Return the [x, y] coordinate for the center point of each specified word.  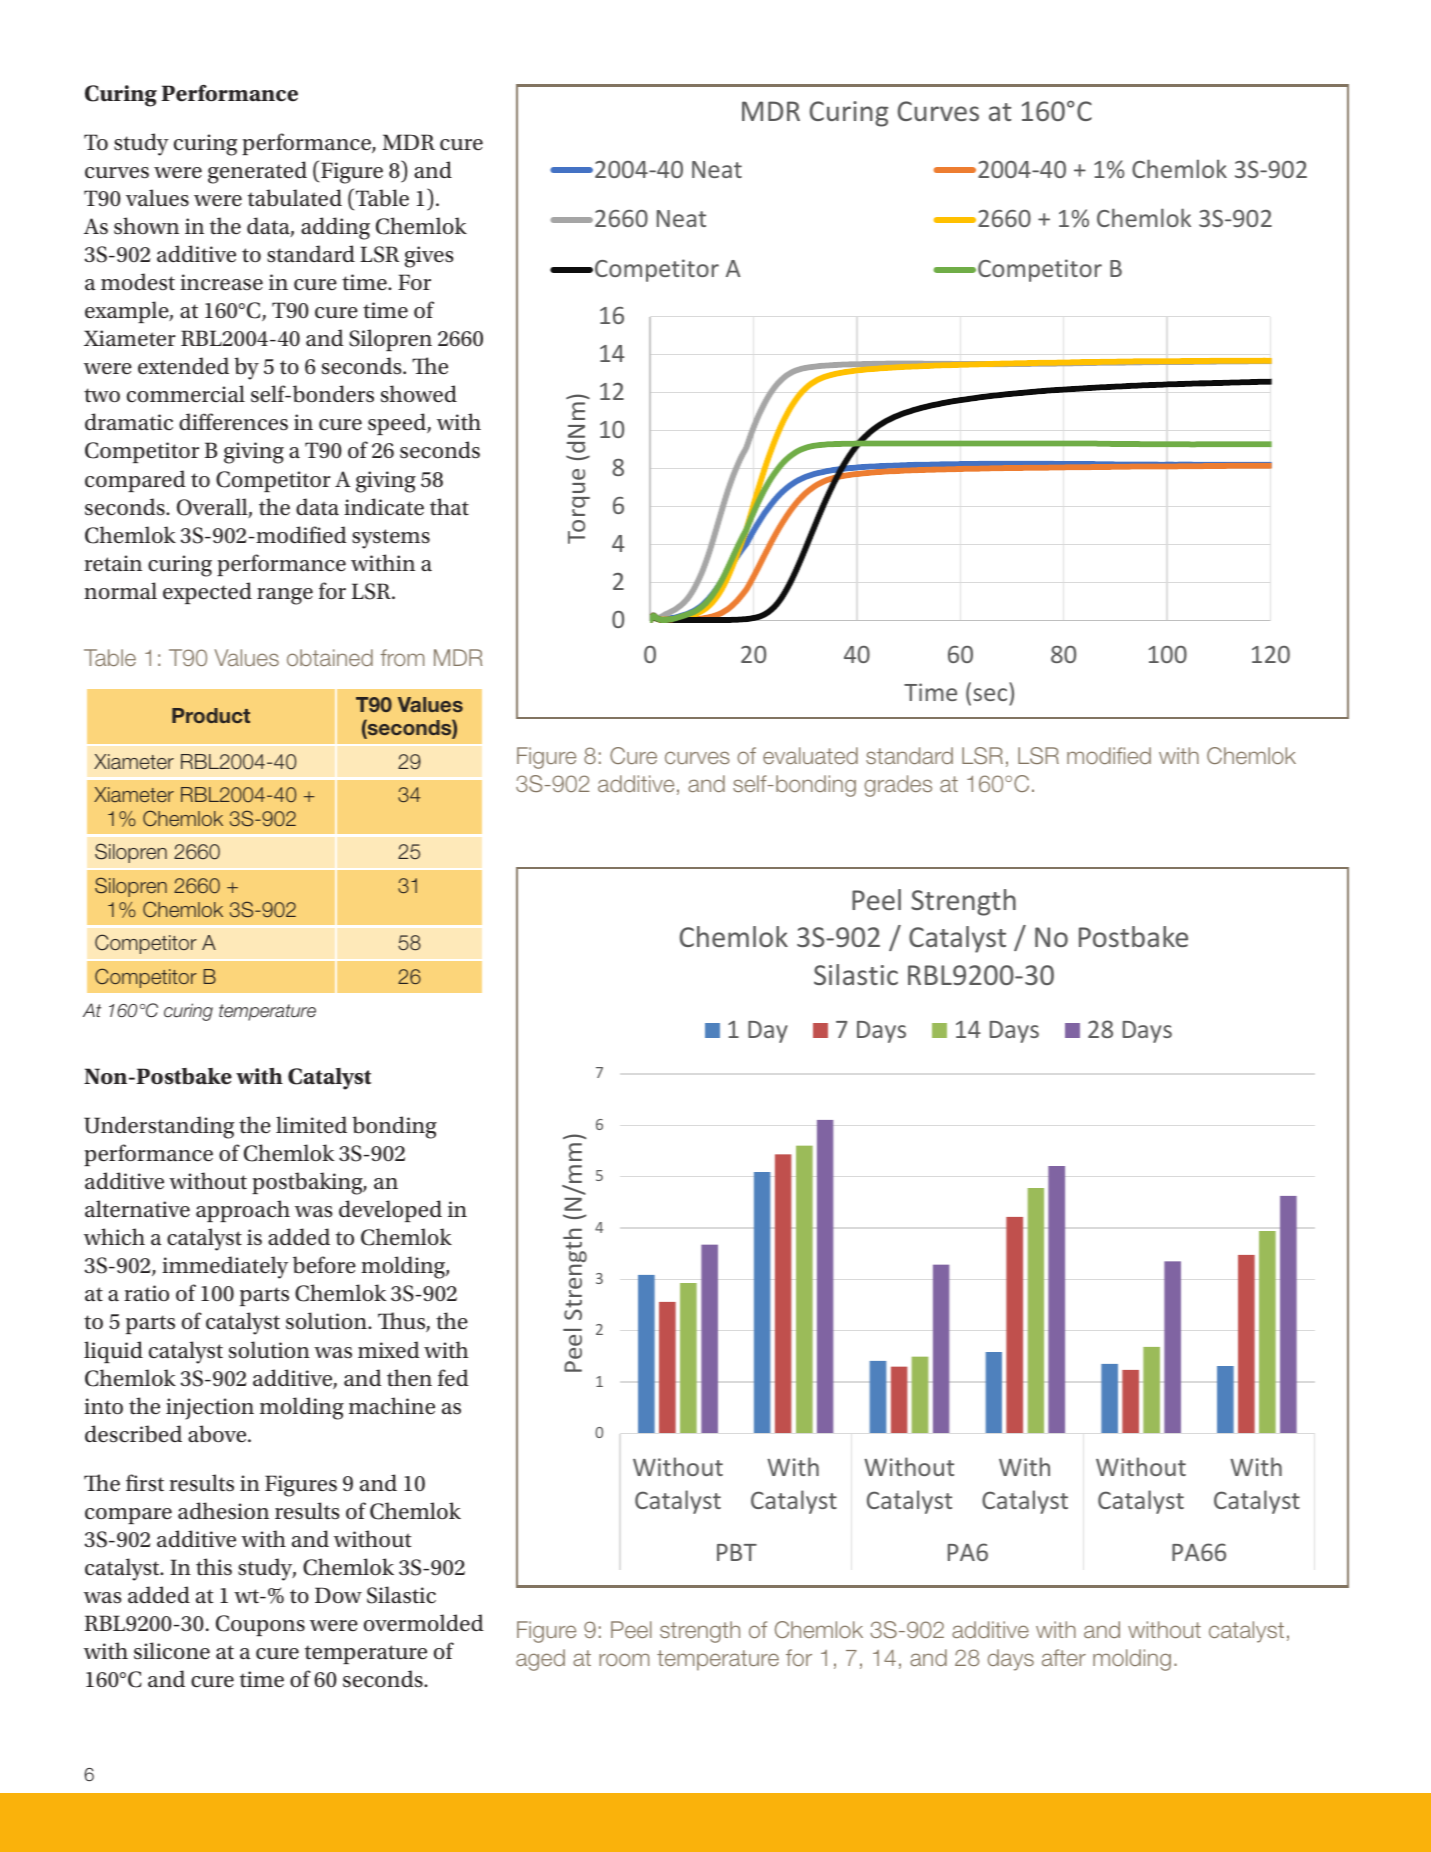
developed [390, 1211]
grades [898, 786]
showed [419, 394]
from [402, 657]
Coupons [260, 1625]
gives [429, 257]
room [624, 1659]
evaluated [810, 755]
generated [257, 172]
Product [211, 715]
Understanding [159, 1127]
